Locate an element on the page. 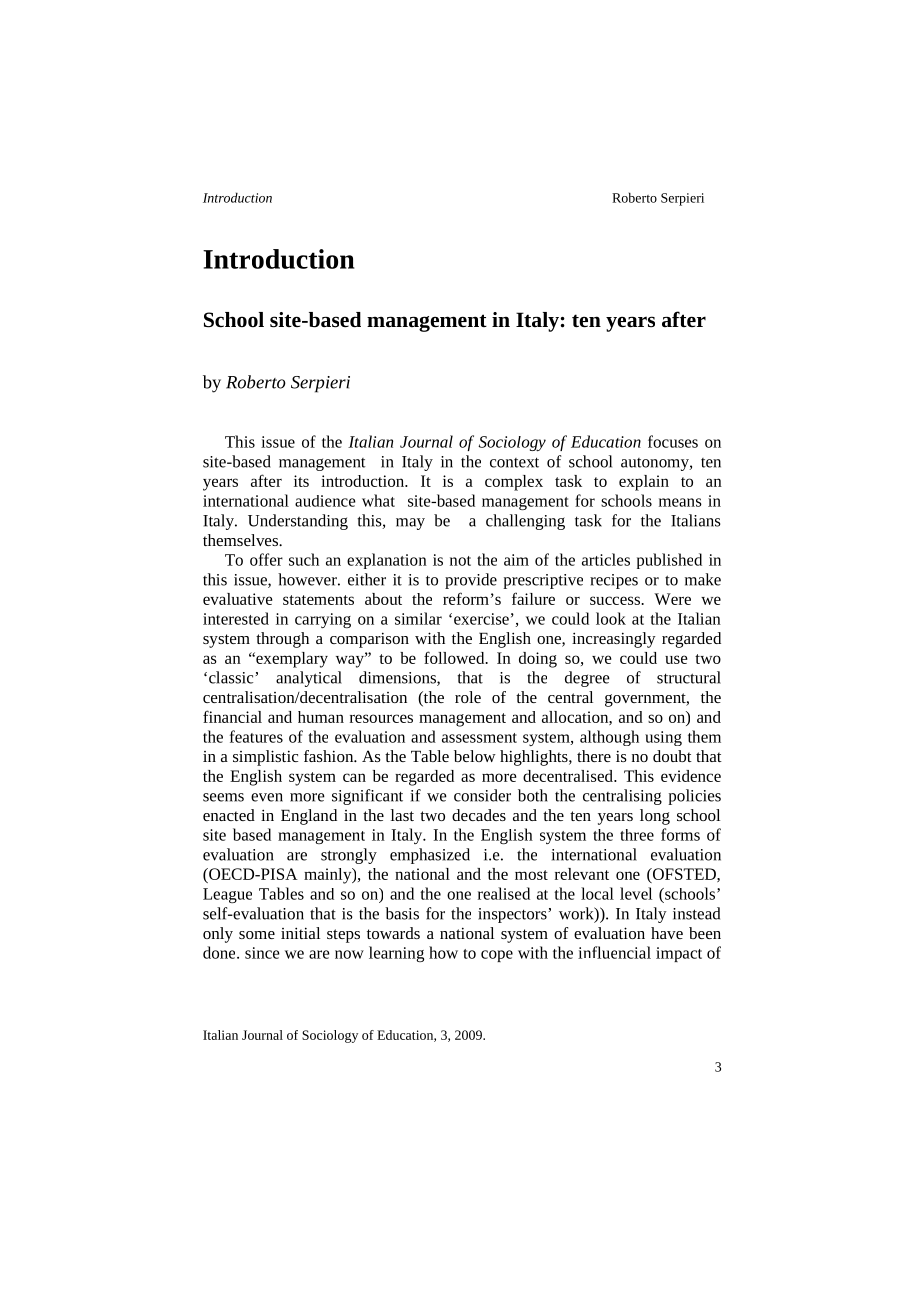  role is located at coordinates (468, 697).
